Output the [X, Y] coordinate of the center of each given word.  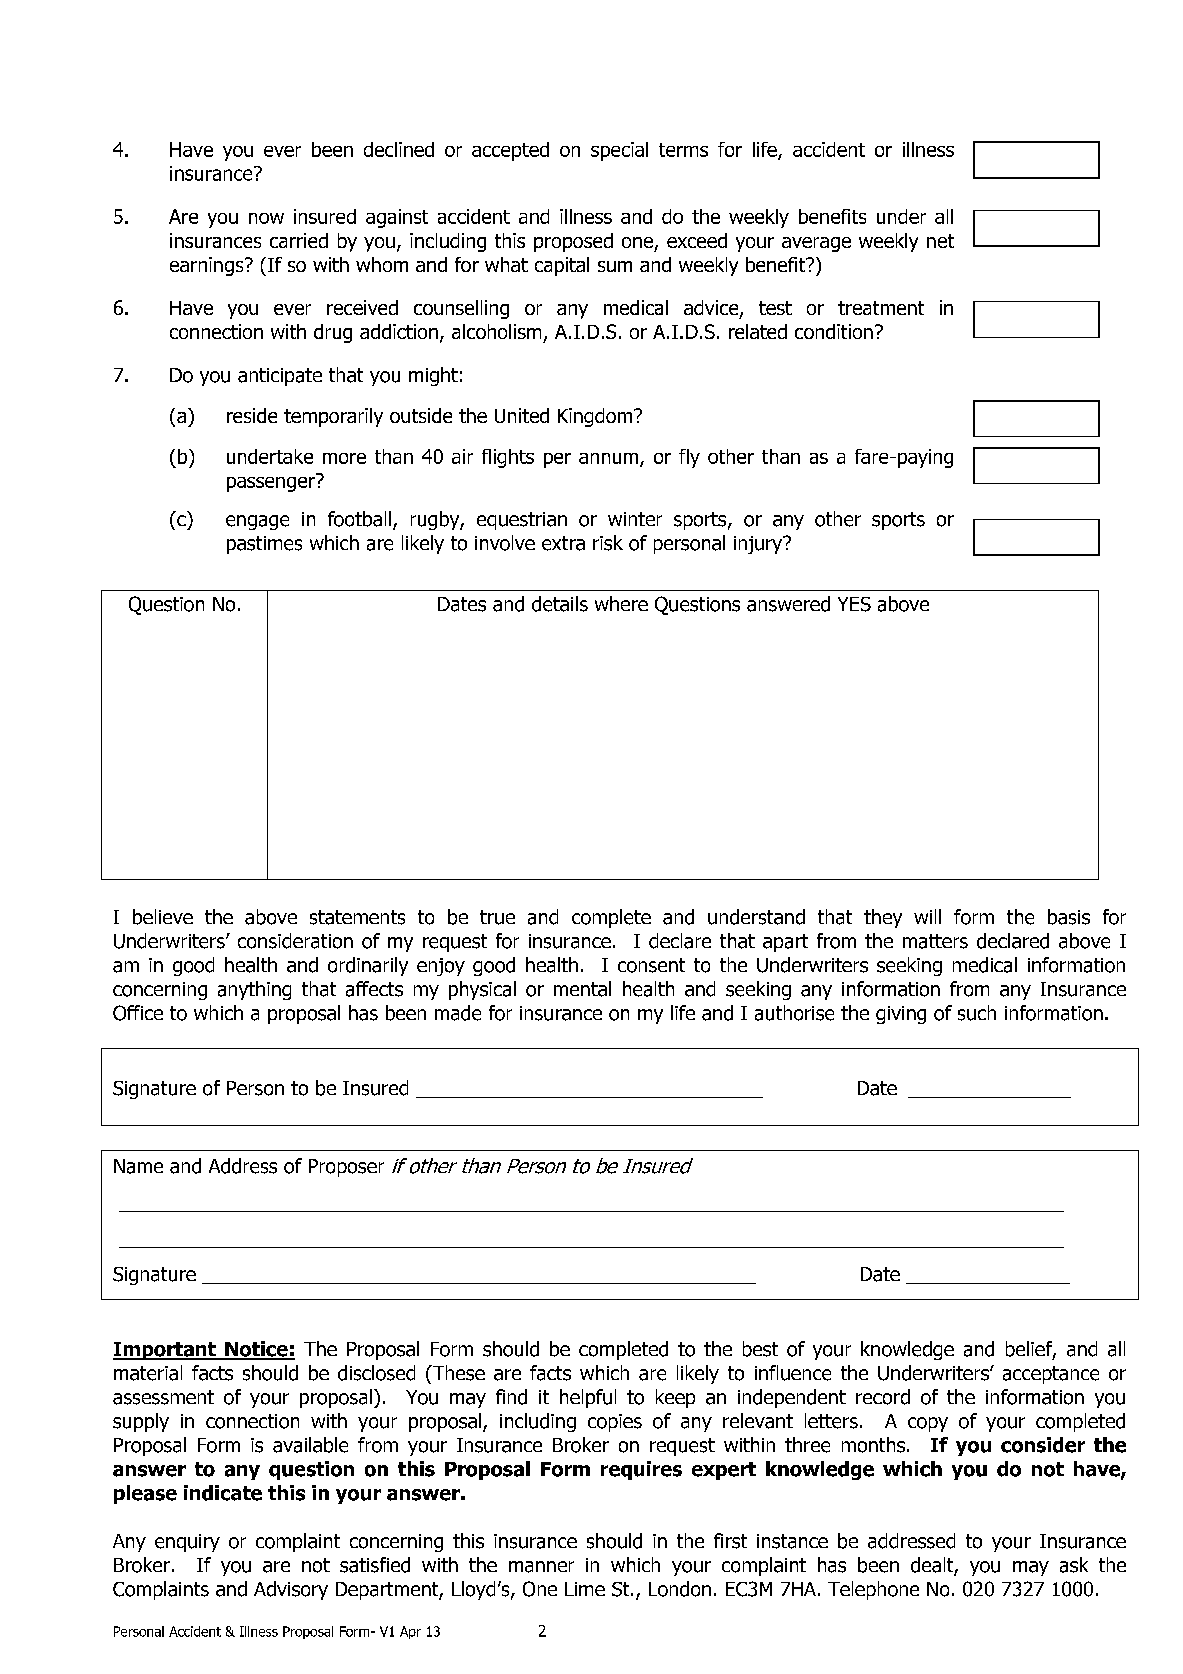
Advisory [291, 1590]
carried [299, 240]
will [927, 916]
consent [651, 965]
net [940, 241]
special [619, 151]
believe [163, 917]
